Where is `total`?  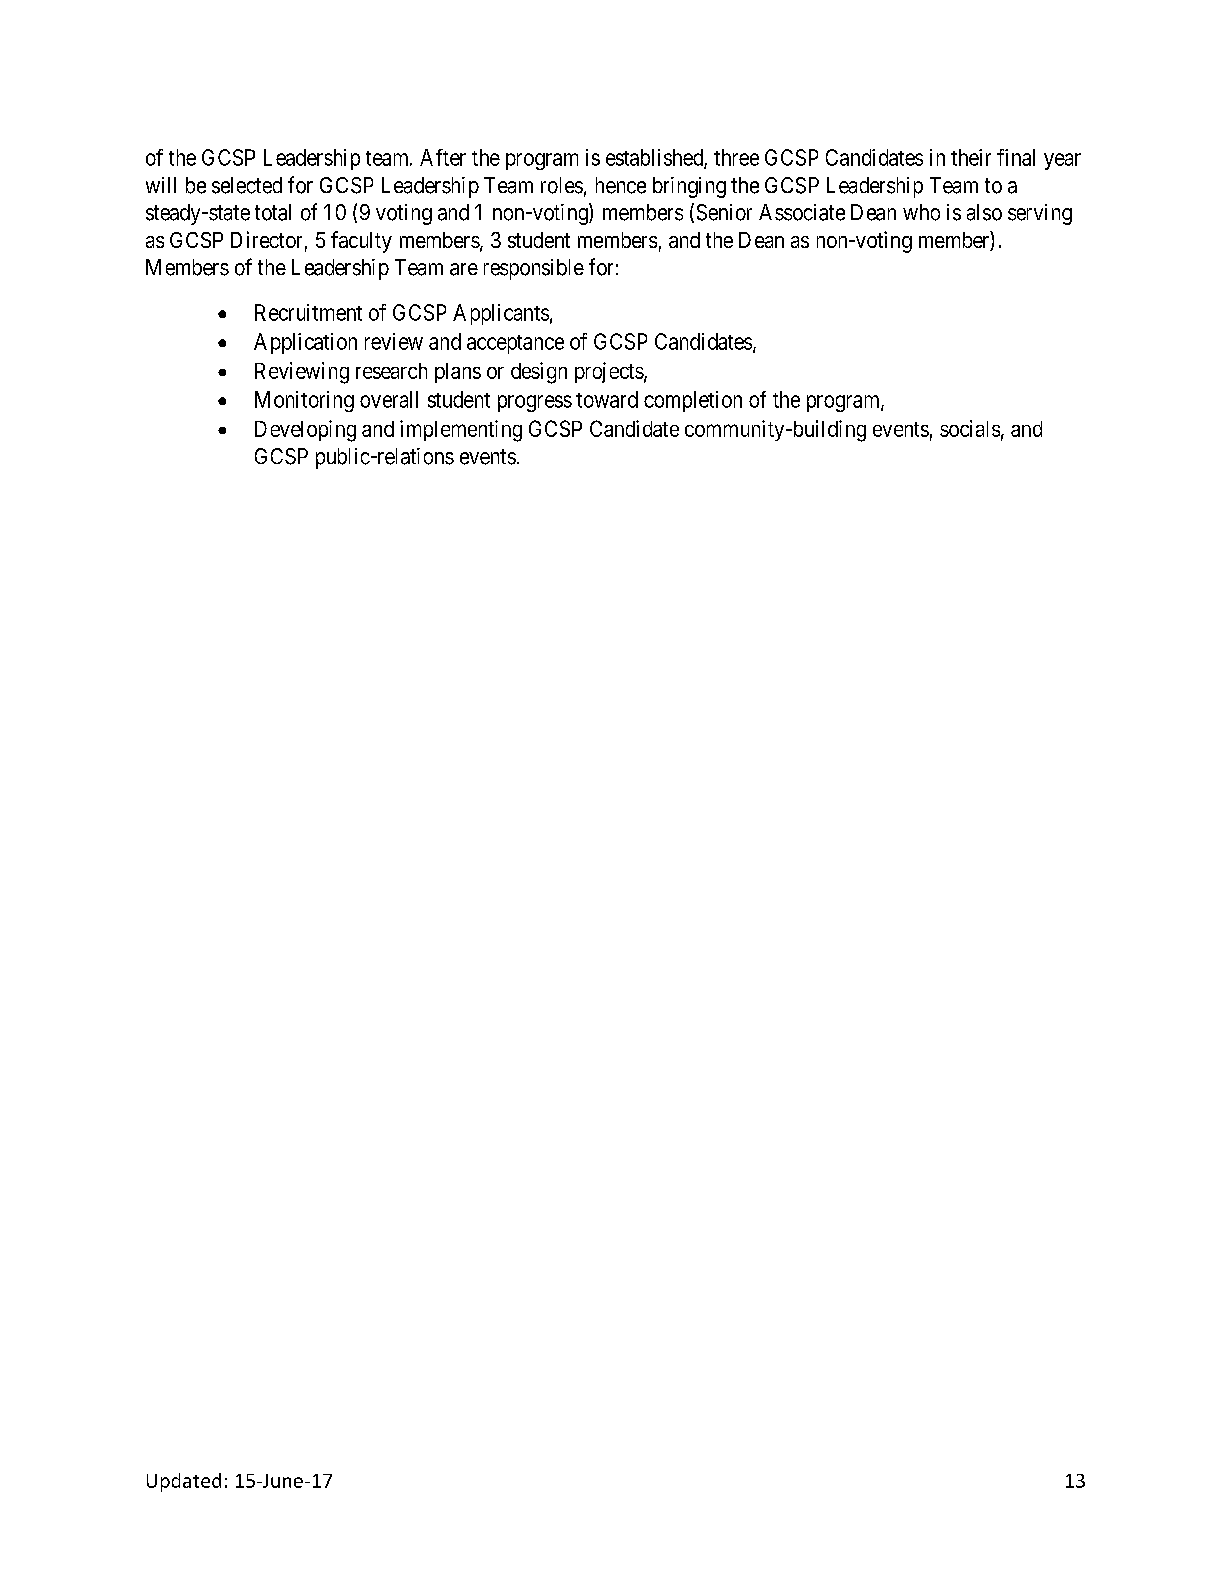 total is located at coordinates (273, 212).
